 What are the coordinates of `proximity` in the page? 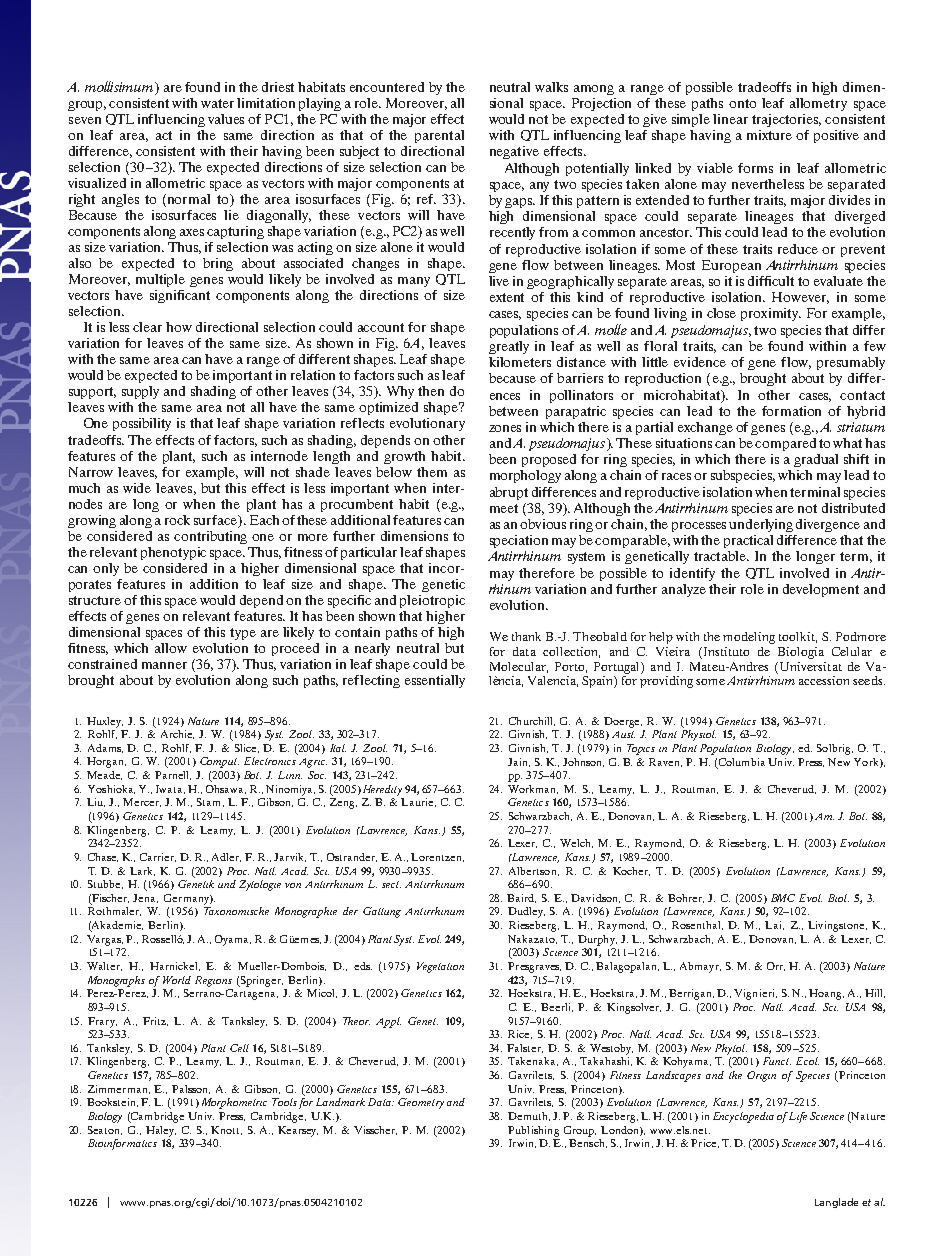 It's located at (771, 314).
